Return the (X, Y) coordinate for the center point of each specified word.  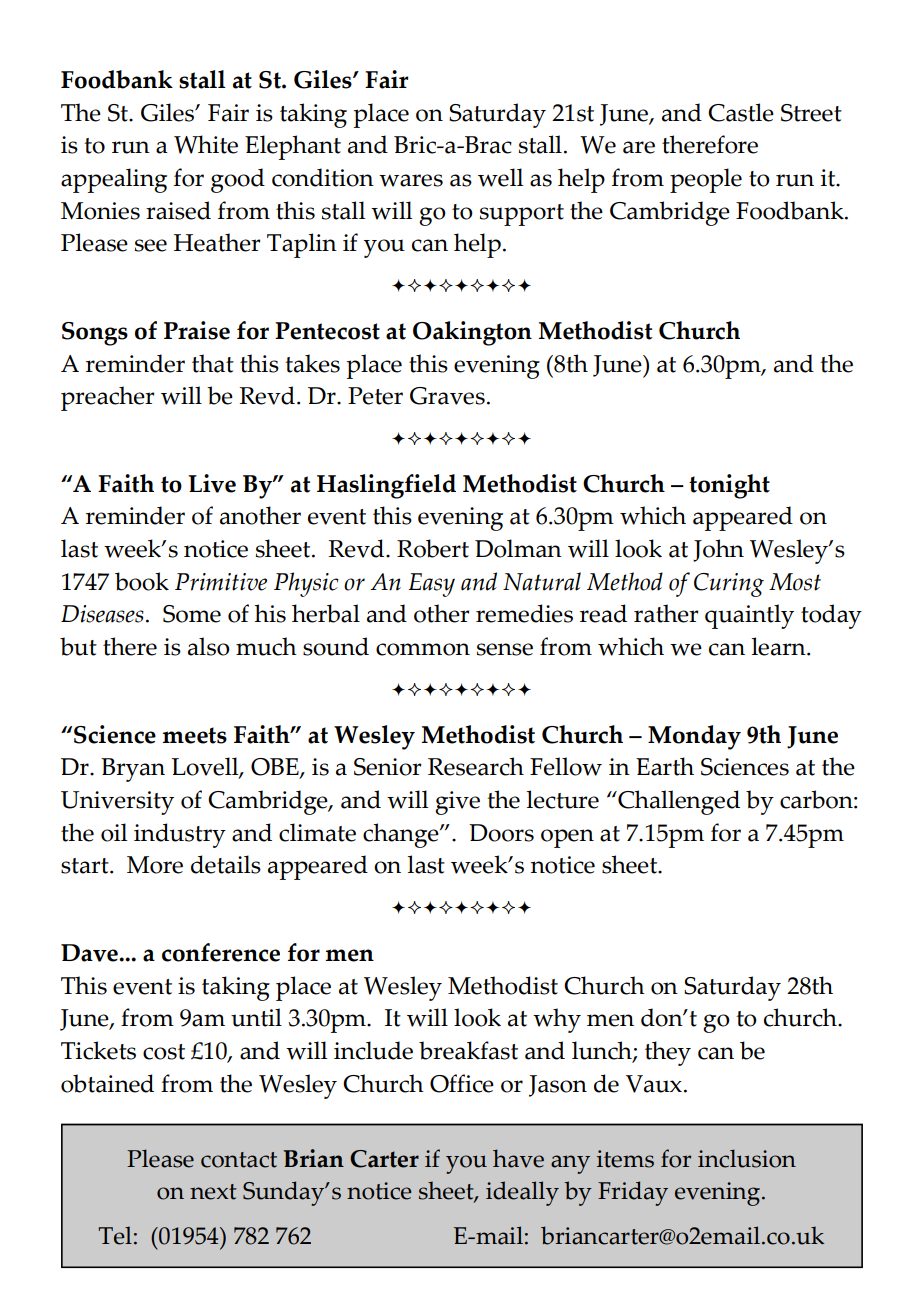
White (206, 144)
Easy (432, 585)
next (213, 1192)
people (706, 180)
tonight (729, 486)
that (213, 363)
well (500, 177)
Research (476, 766)
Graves (447, 396)
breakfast (468, 1050)
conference (221, 952)
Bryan (133, 770)
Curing (729, 585)
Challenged (678, 802)
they (668, 1053)
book (142, 581)
